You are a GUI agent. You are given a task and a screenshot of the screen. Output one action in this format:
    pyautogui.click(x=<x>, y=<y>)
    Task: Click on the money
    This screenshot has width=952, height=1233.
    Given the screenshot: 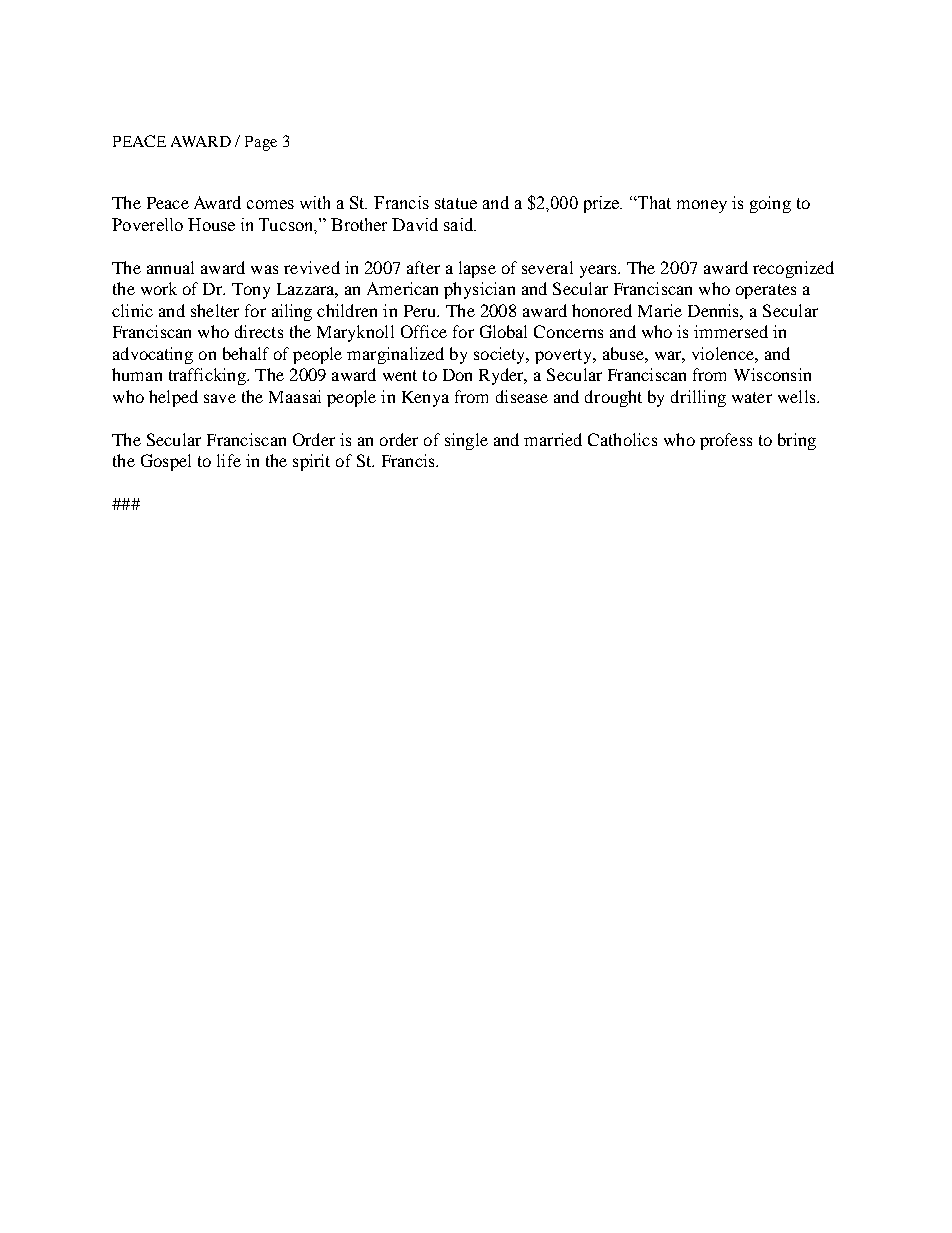 What is the action you would take?
    pyautogui.click(x=702, y=206)
